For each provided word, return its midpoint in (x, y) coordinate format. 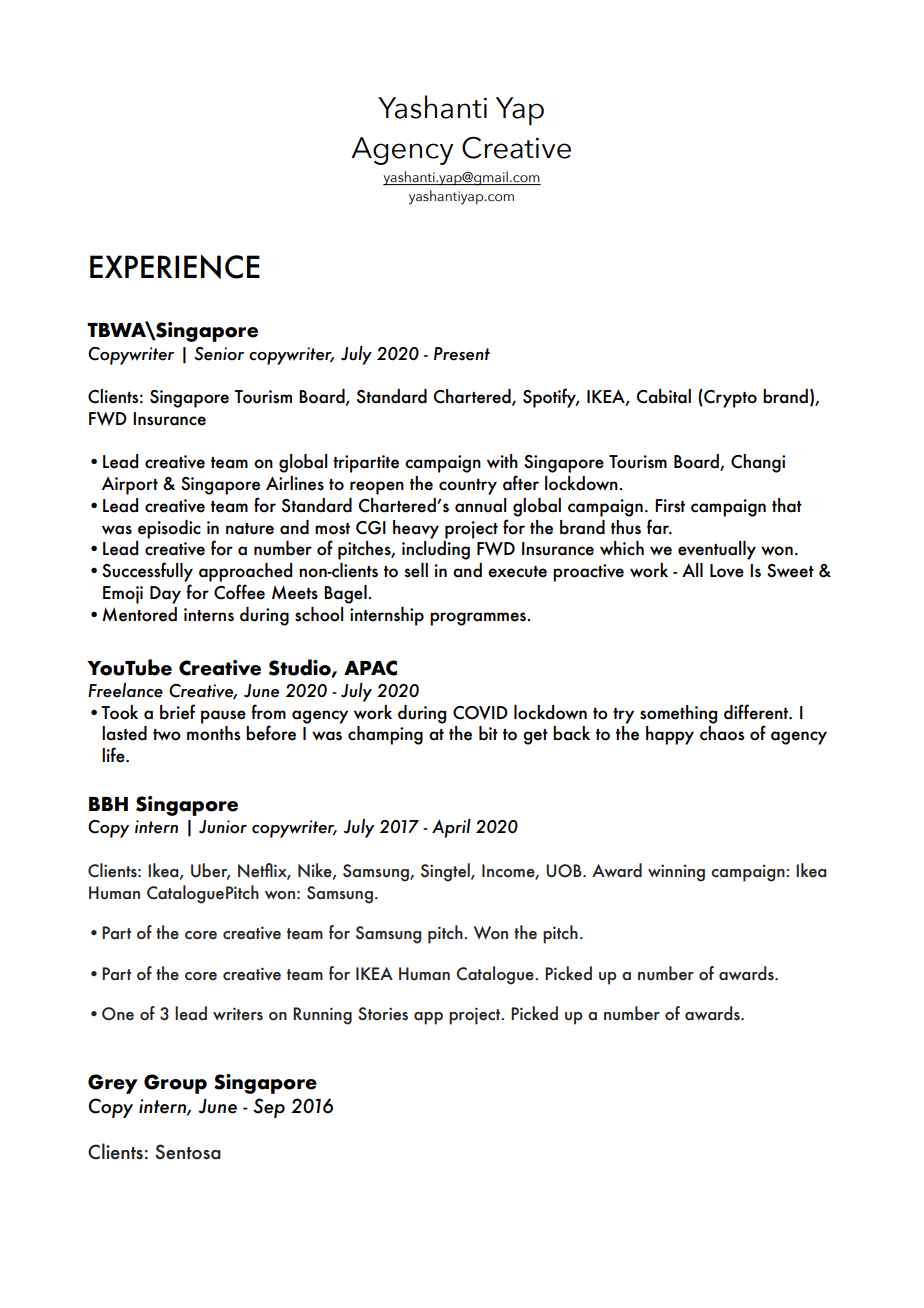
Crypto (729, 398)
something (678, 714)
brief (177, 712)
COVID (480, 713)
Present (462, 354)
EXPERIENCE (175, 266)
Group (175, 1084)
